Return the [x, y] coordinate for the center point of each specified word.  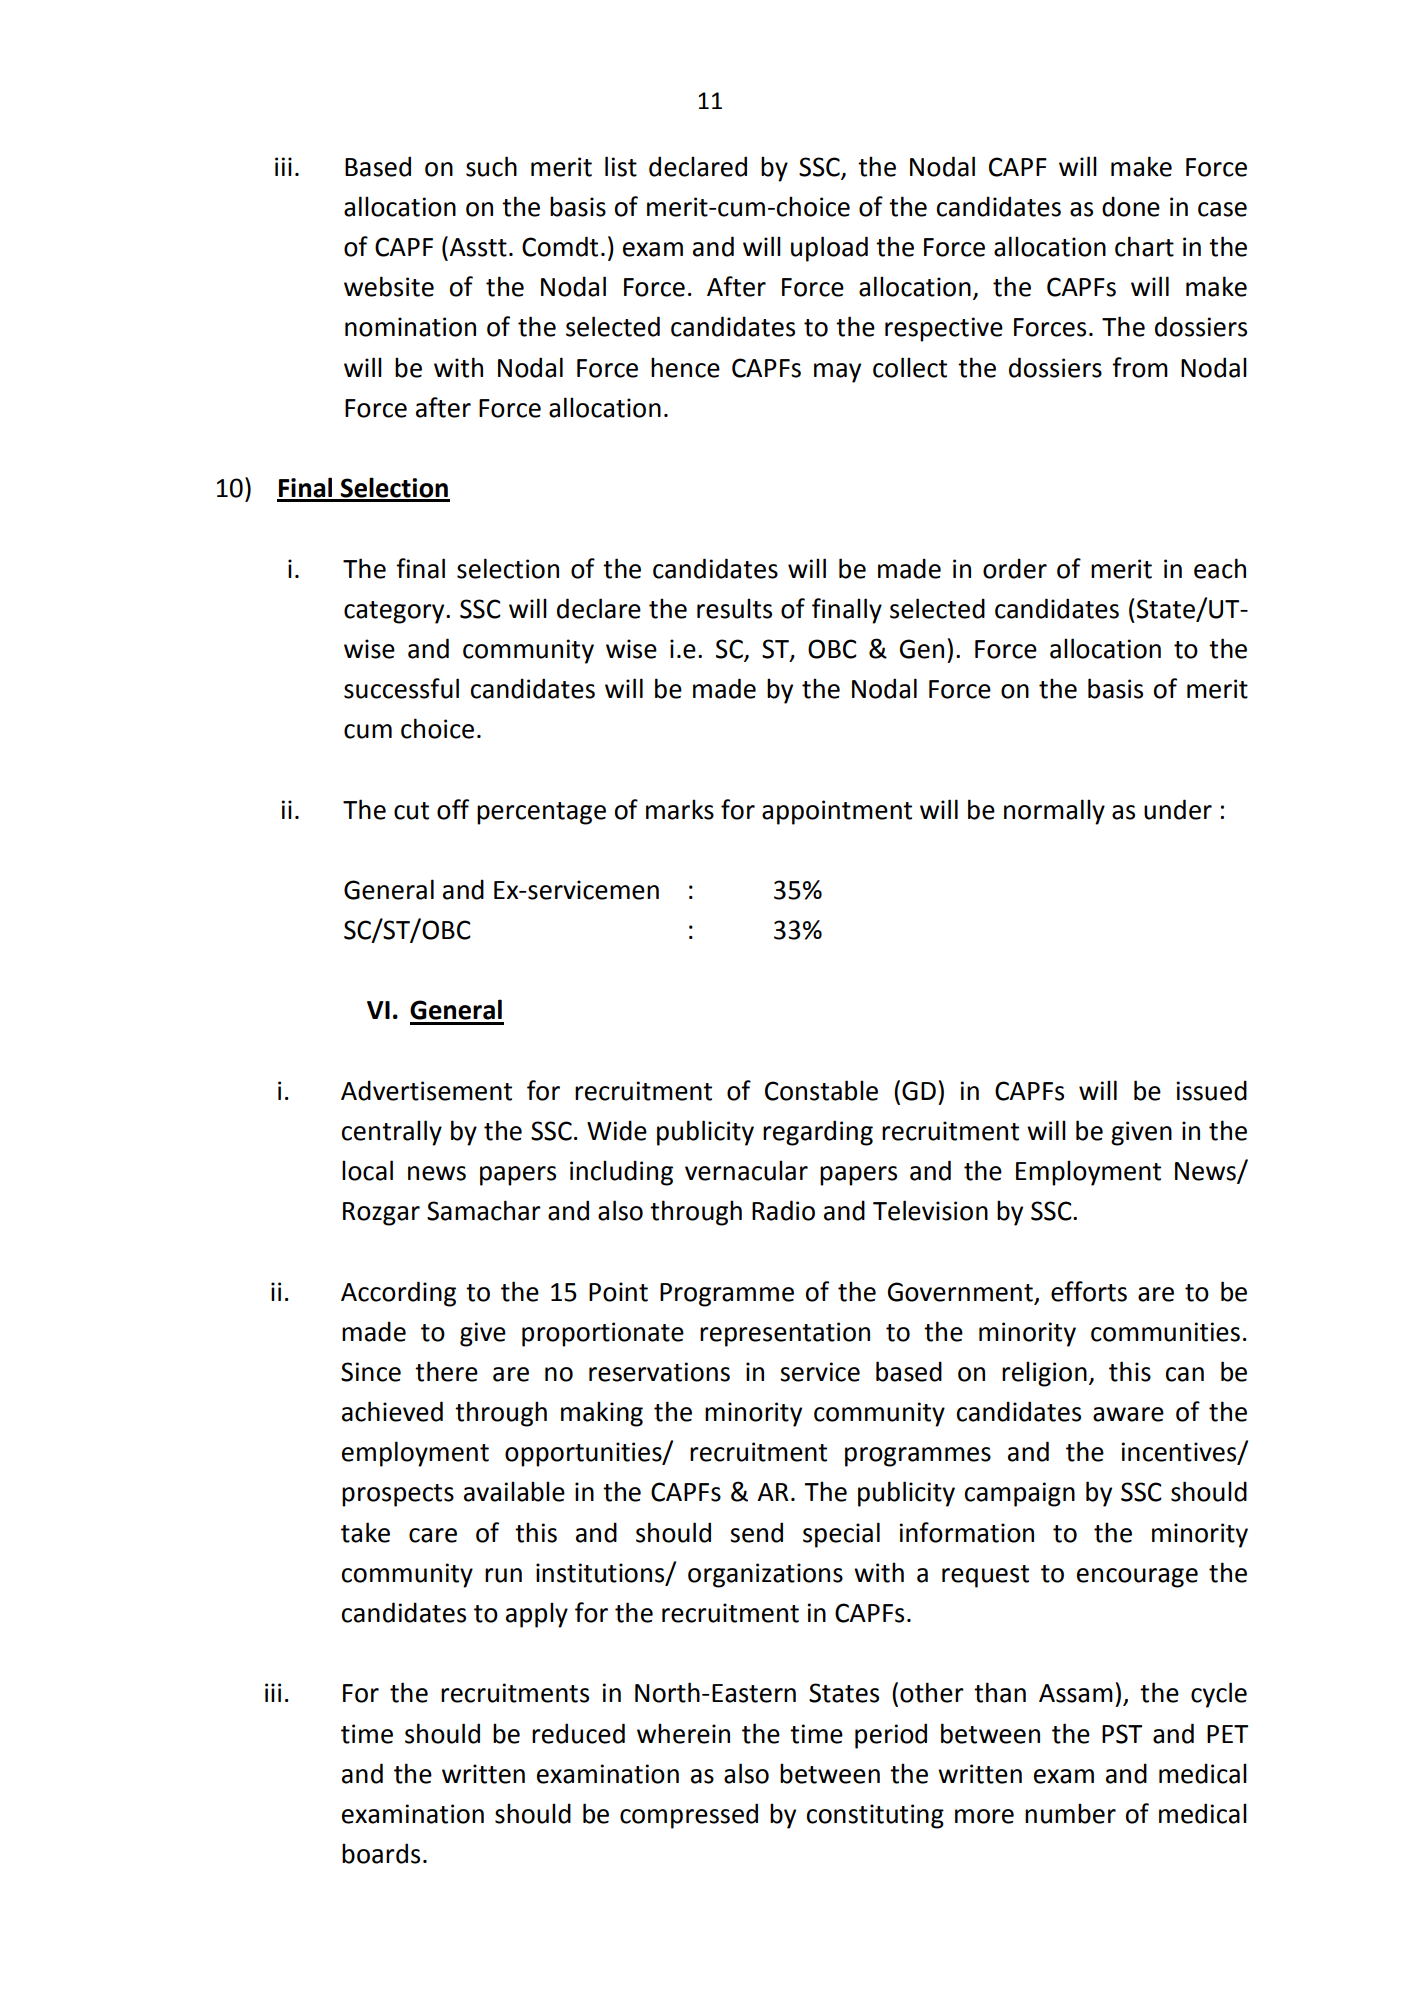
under [1178, 809]
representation [785, 1334]
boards [381, 1853]
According [398, 1294]
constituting [875, 1816]
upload [829, 249]
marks [680, 809]
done [1131, 206]
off [453, 809]
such [491, 166]
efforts [1089, 1291]
